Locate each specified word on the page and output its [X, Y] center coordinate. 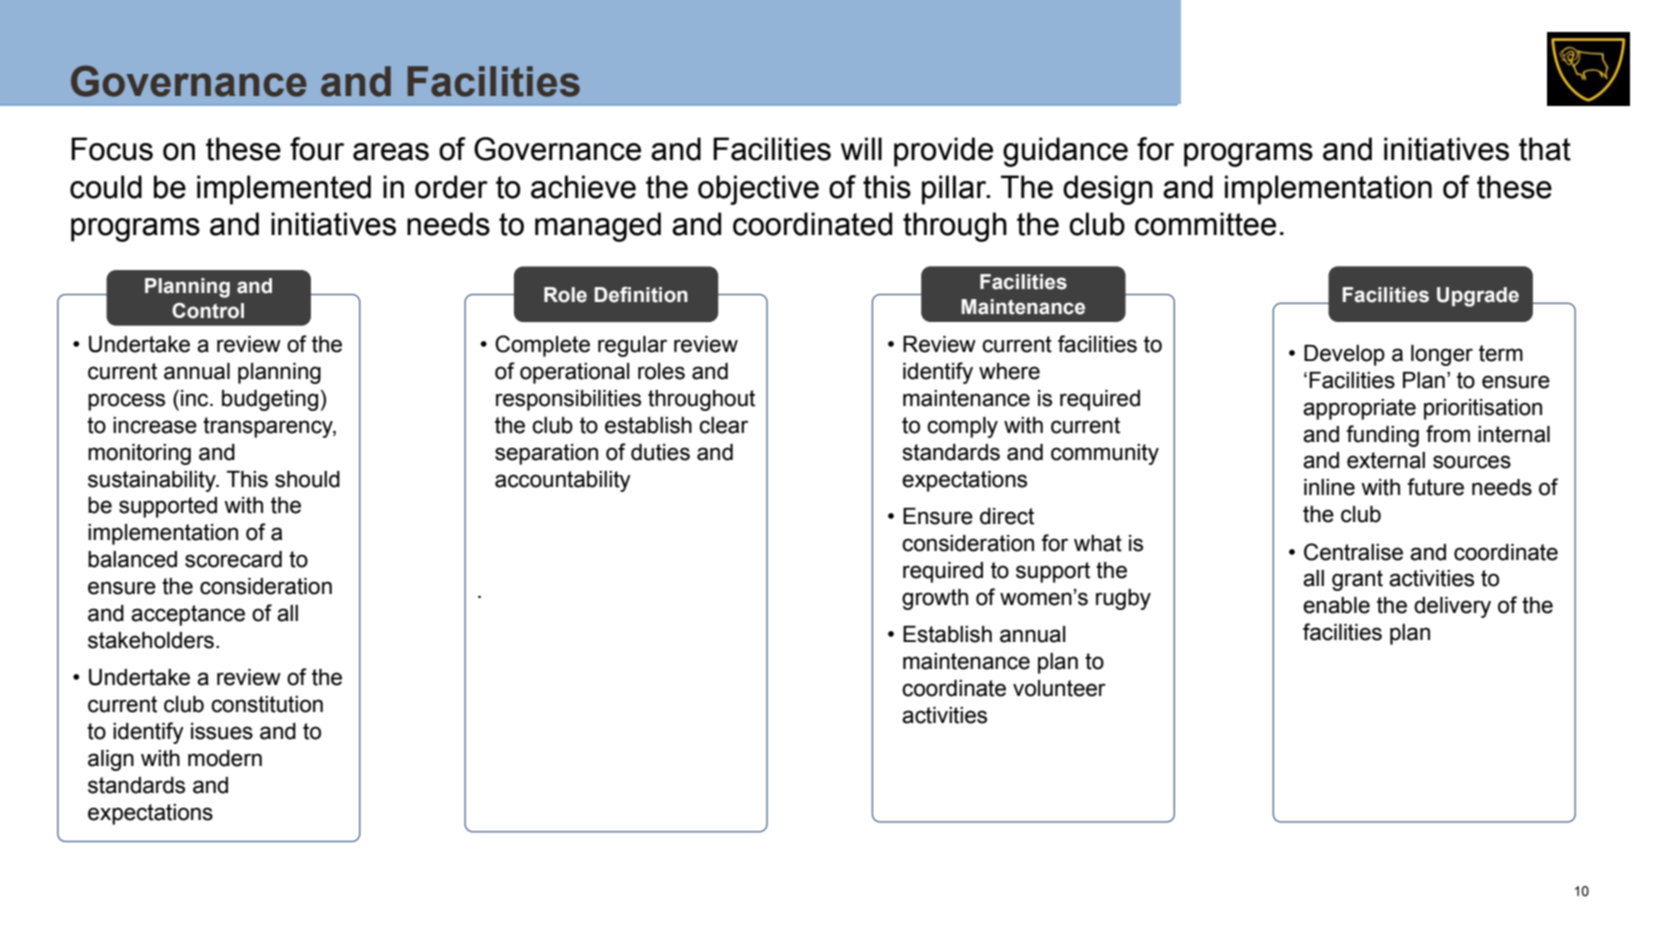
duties [660, 452]
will [861, 148]
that [1545, 149]
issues [222, 731]
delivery [1452, 607]
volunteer [1059, 688]
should [307, 479]
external [1386, 460]
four [317, 149]
